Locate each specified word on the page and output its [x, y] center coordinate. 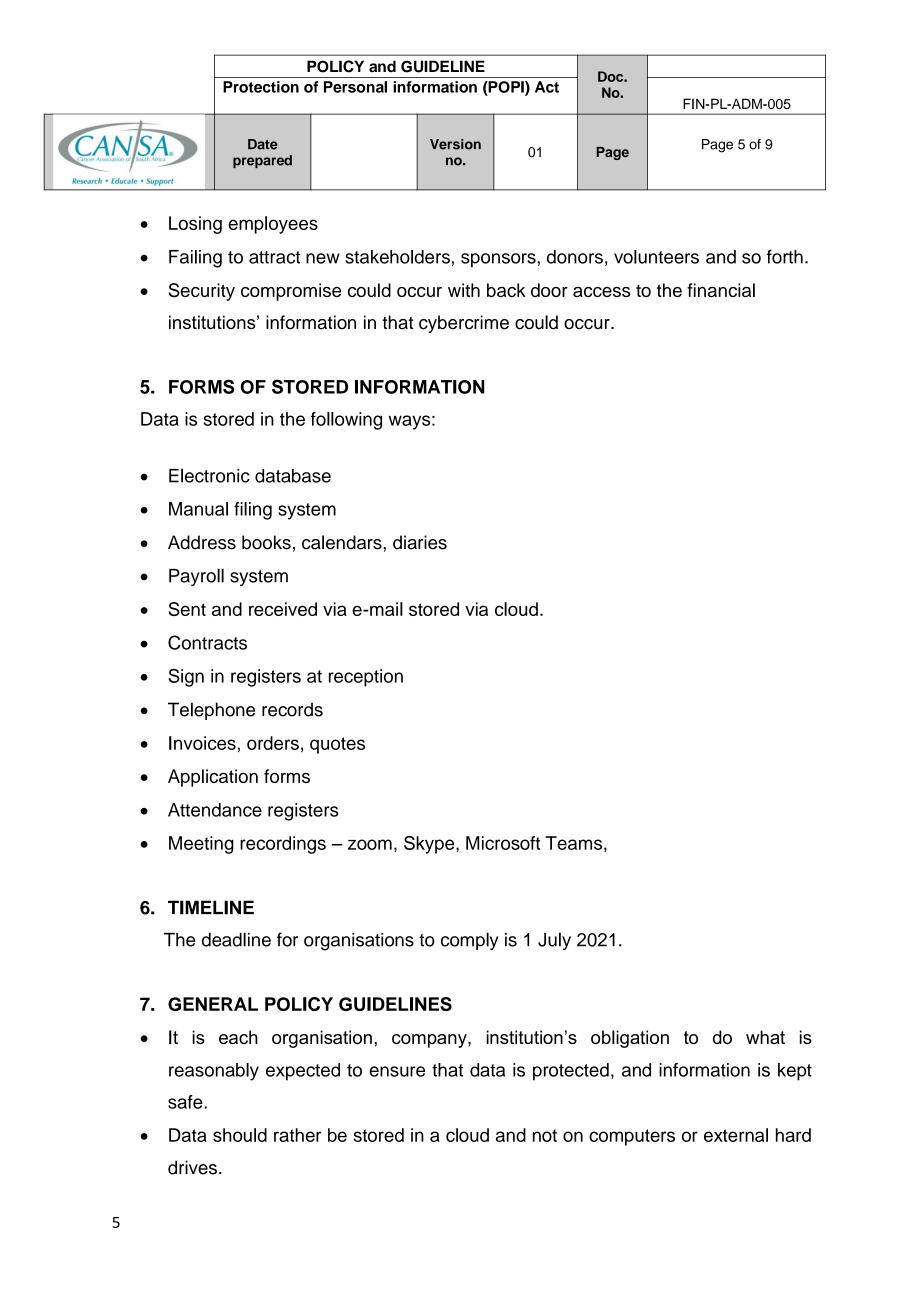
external [736, 1135]
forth [785, 256]
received [283, 609]
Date [263, 144]
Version [455, 144]
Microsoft [503, 843]
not [545, 1135]
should [240, 1135]
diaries [420, 542]
